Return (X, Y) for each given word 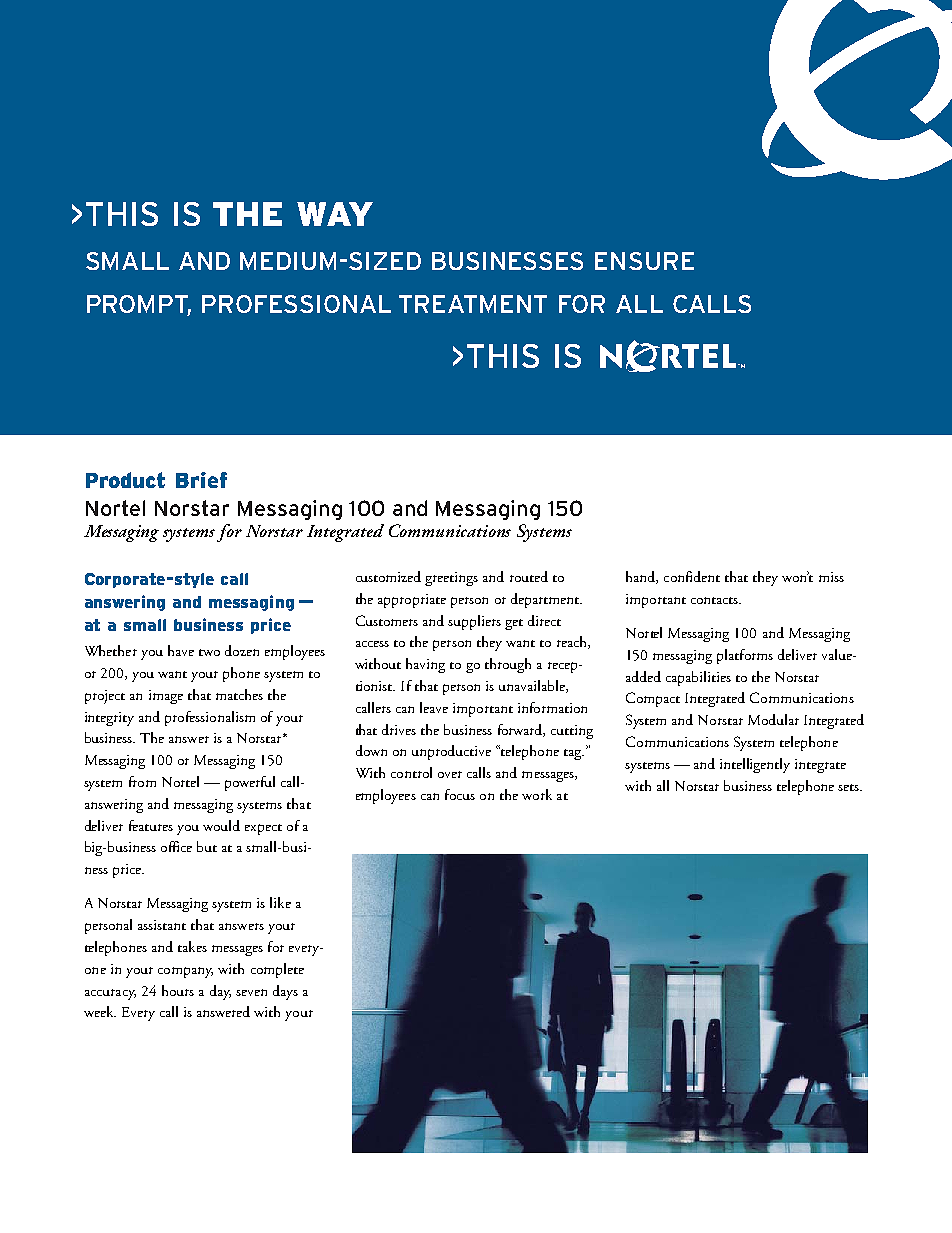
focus (460, 794)
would (221, 825)
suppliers (474, 622)
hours (178, 990)
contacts (715, 600)
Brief (201, 480)
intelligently (755, 765)
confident (692, 576)
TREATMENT (473, 304)
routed (529, 576)
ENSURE (644, 261)
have (181, 650)
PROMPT (139, 305)
